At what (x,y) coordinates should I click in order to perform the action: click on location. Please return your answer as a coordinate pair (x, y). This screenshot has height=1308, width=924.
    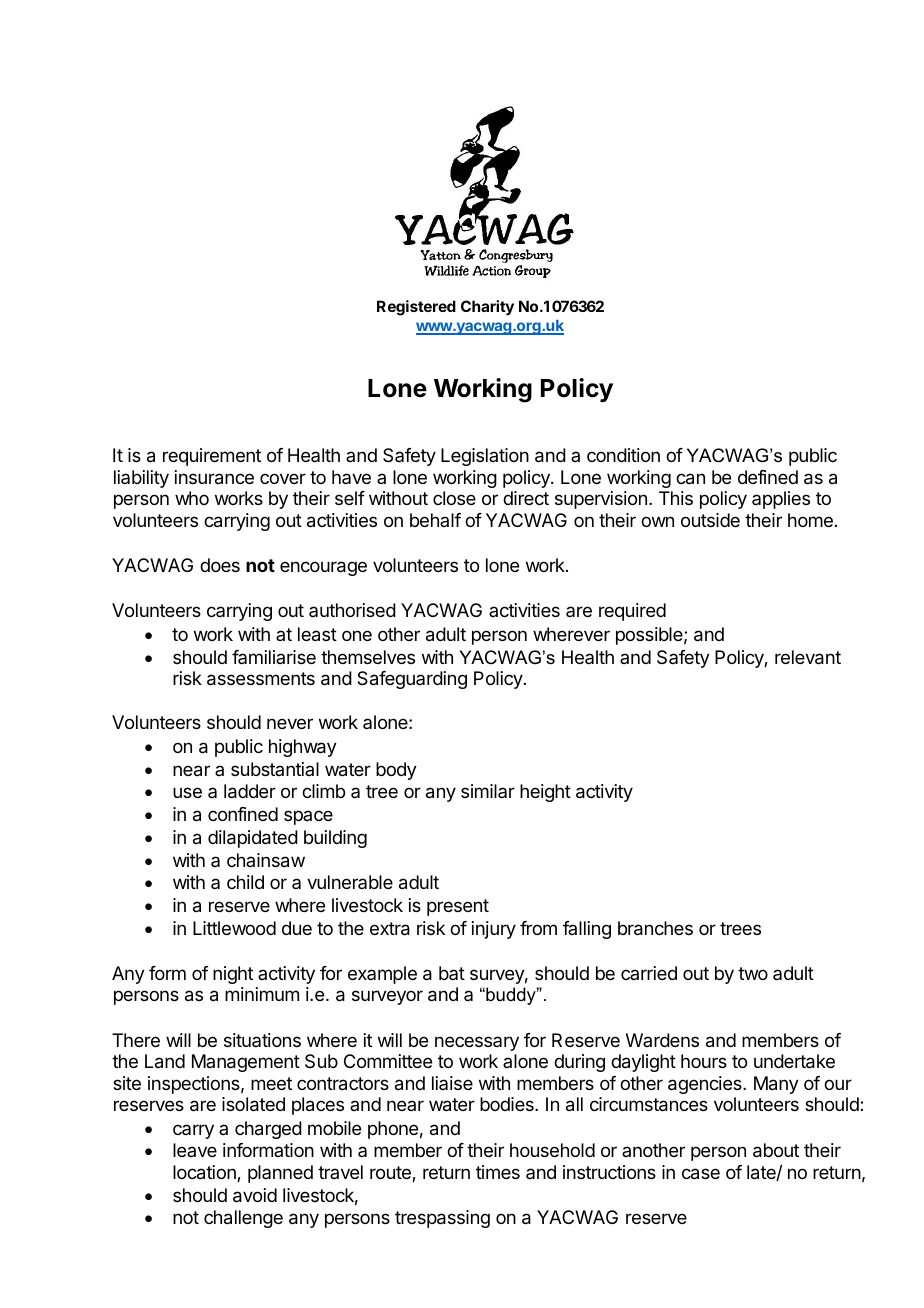
    Looking at the image, I should click on (205, 1173).
